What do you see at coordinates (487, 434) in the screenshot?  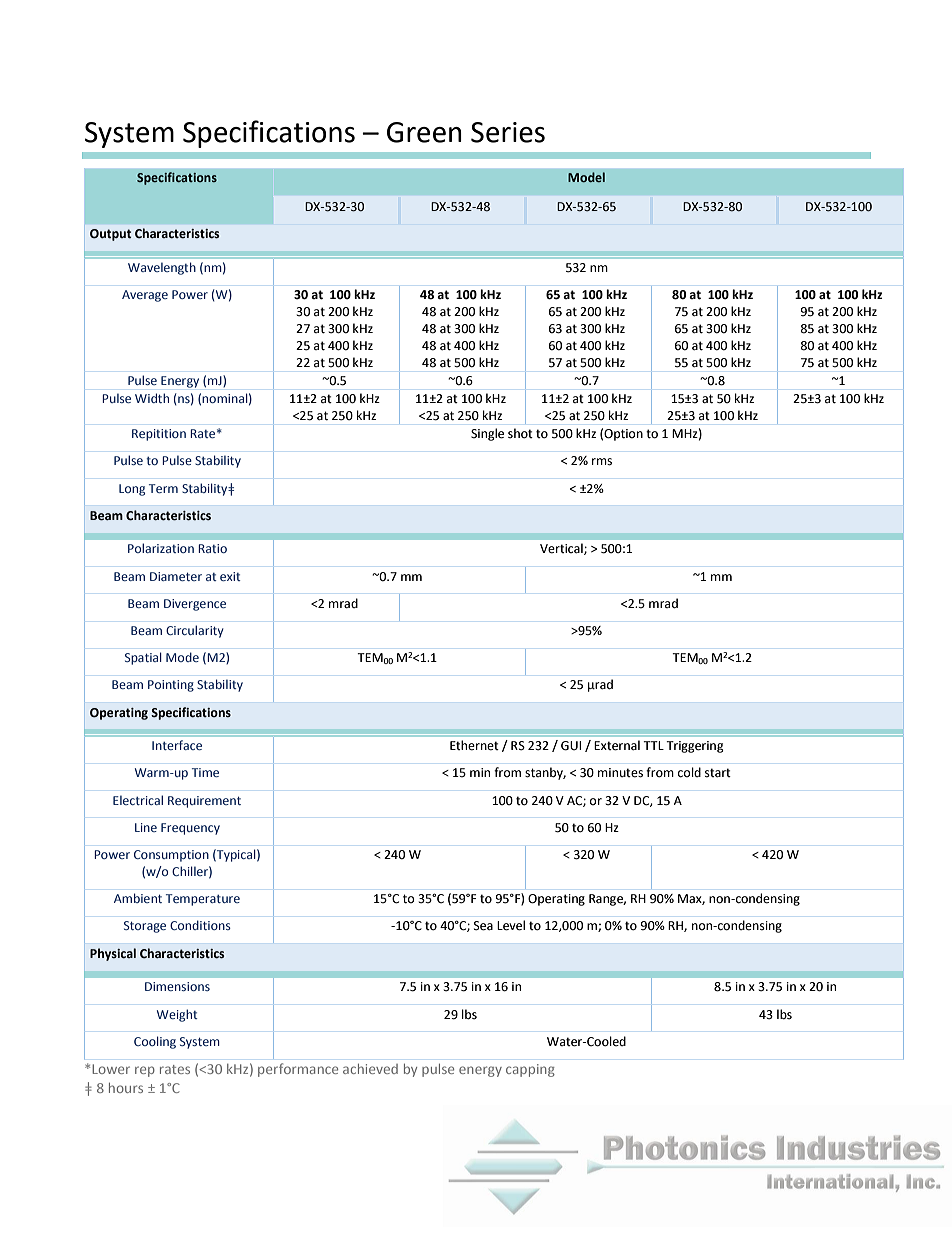 I see `Single` at bounding box center [487, 434].
